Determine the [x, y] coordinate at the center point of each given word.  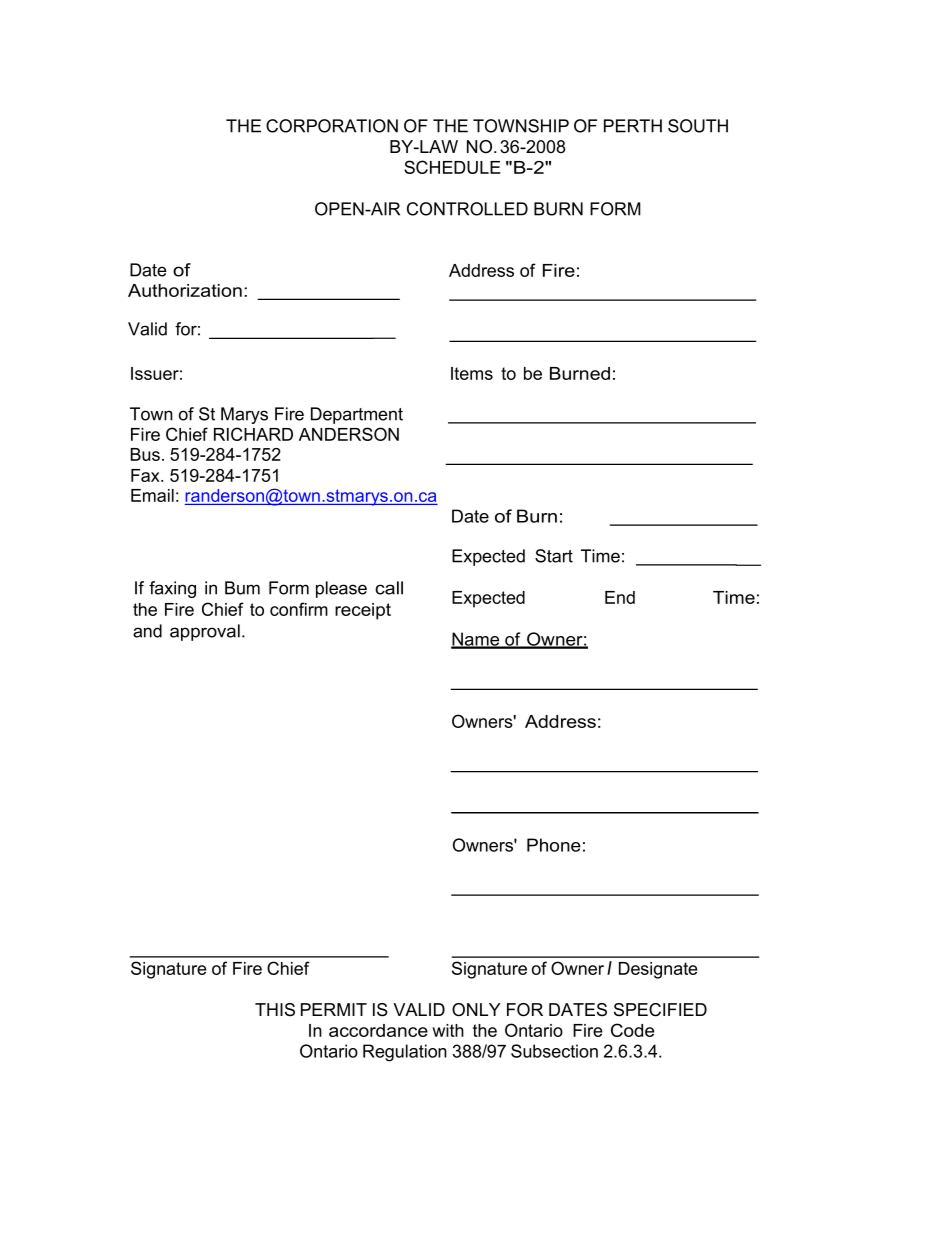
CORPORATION [332, 126]
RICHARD [253, 434]
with [448, 1030]
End [620, 597]
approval [205, 632]
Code [632, 1030]
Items [472, 373]
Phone [554, 845]
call [389, 588]
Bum [242, 588]
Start [554, 556]
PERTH [633, 126]
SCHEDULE [452, 167]
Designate [658, 970]
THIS [275, 1010]
